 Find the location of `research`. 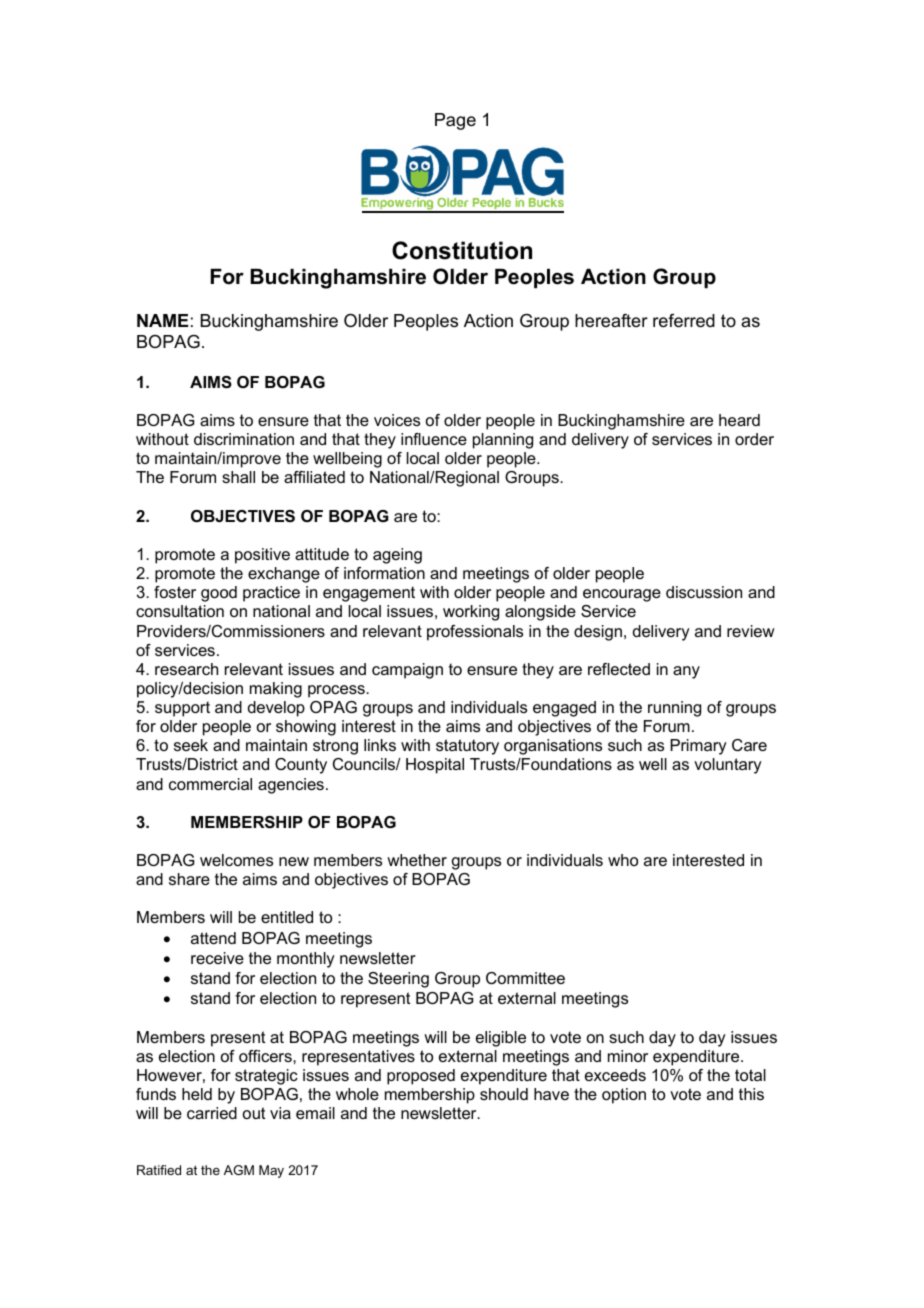

research is located at coordinates (186, 669).
